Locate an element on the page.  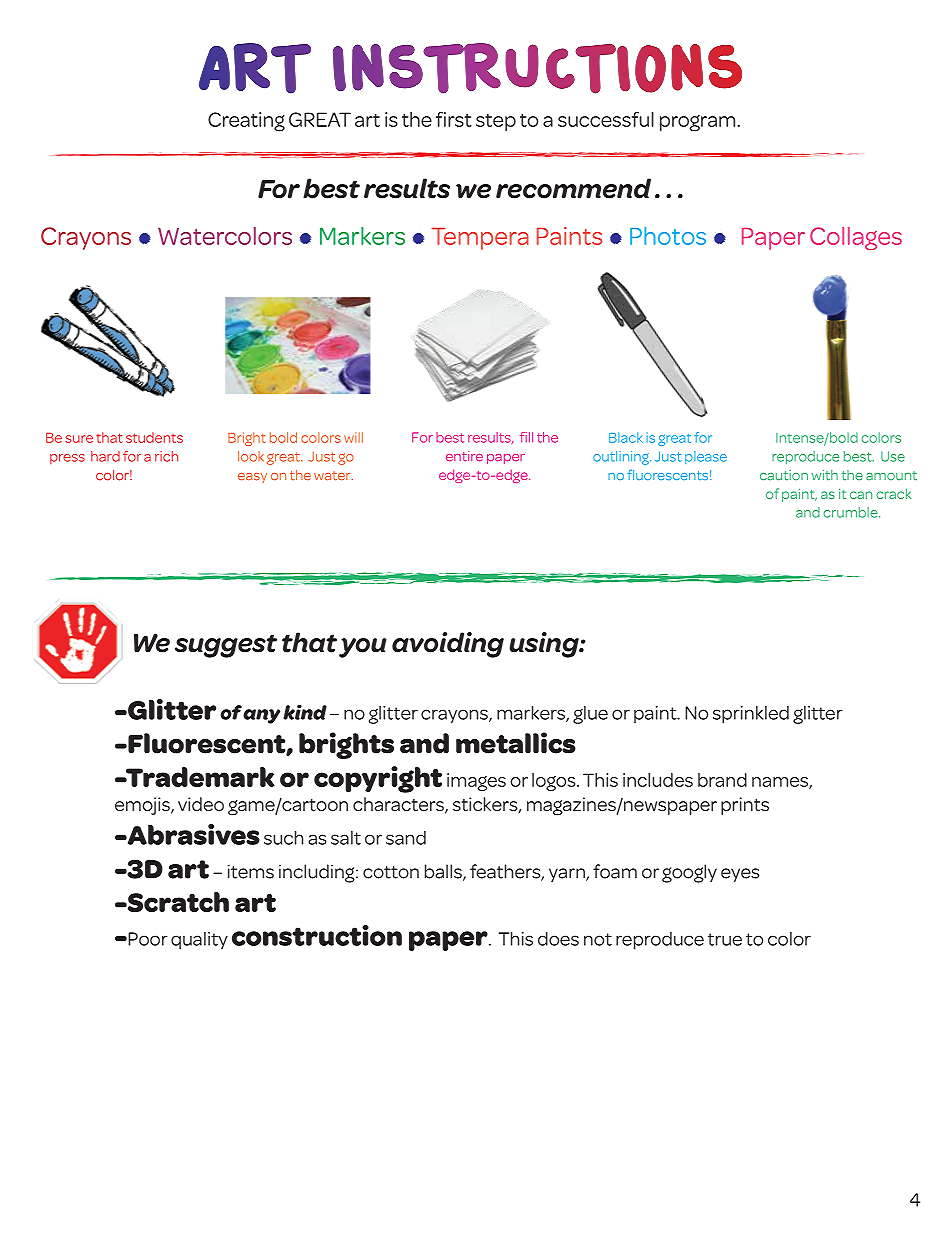
quality is located at coordinates (199, 941).
